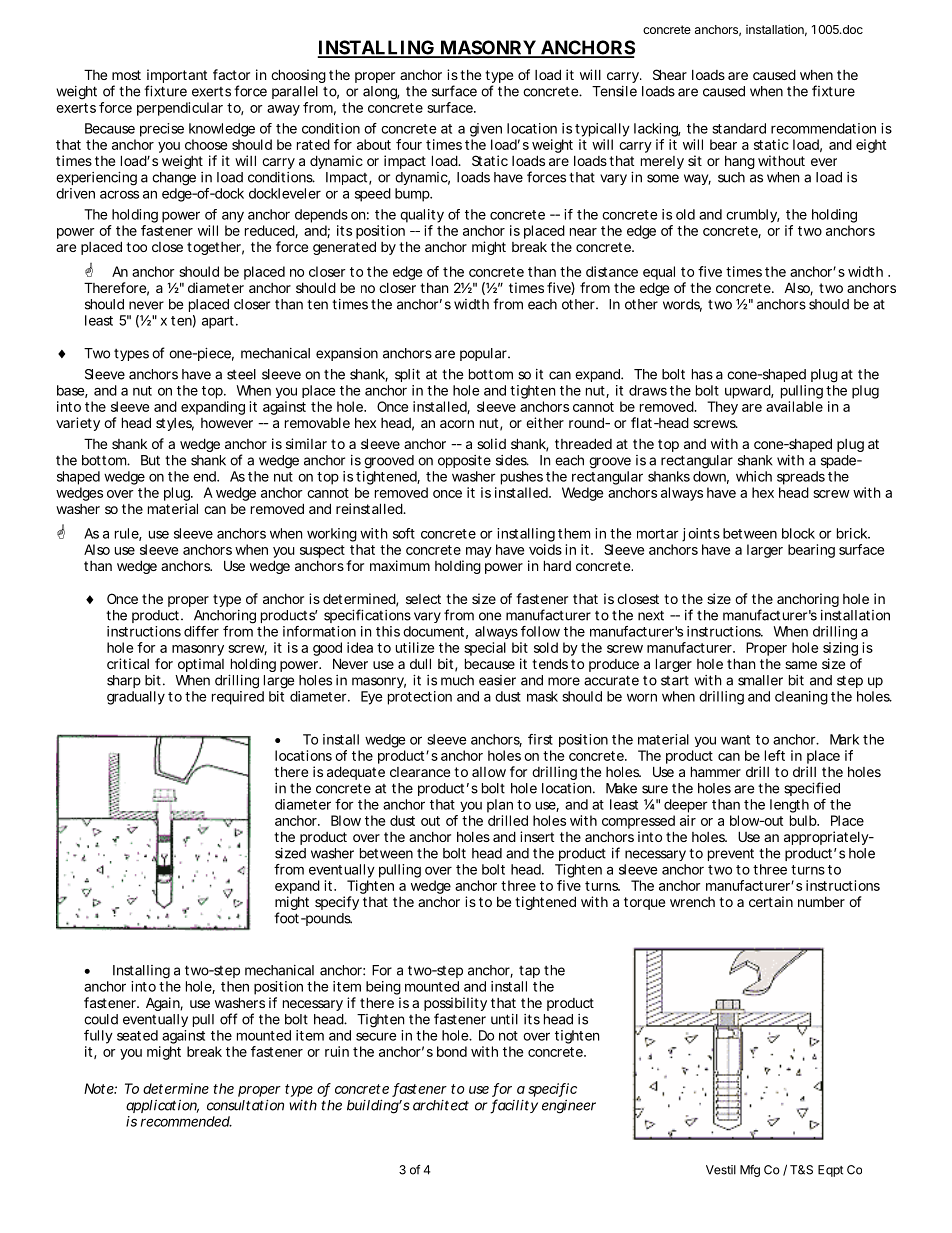  I want to click on standard, so click(739, 128).
